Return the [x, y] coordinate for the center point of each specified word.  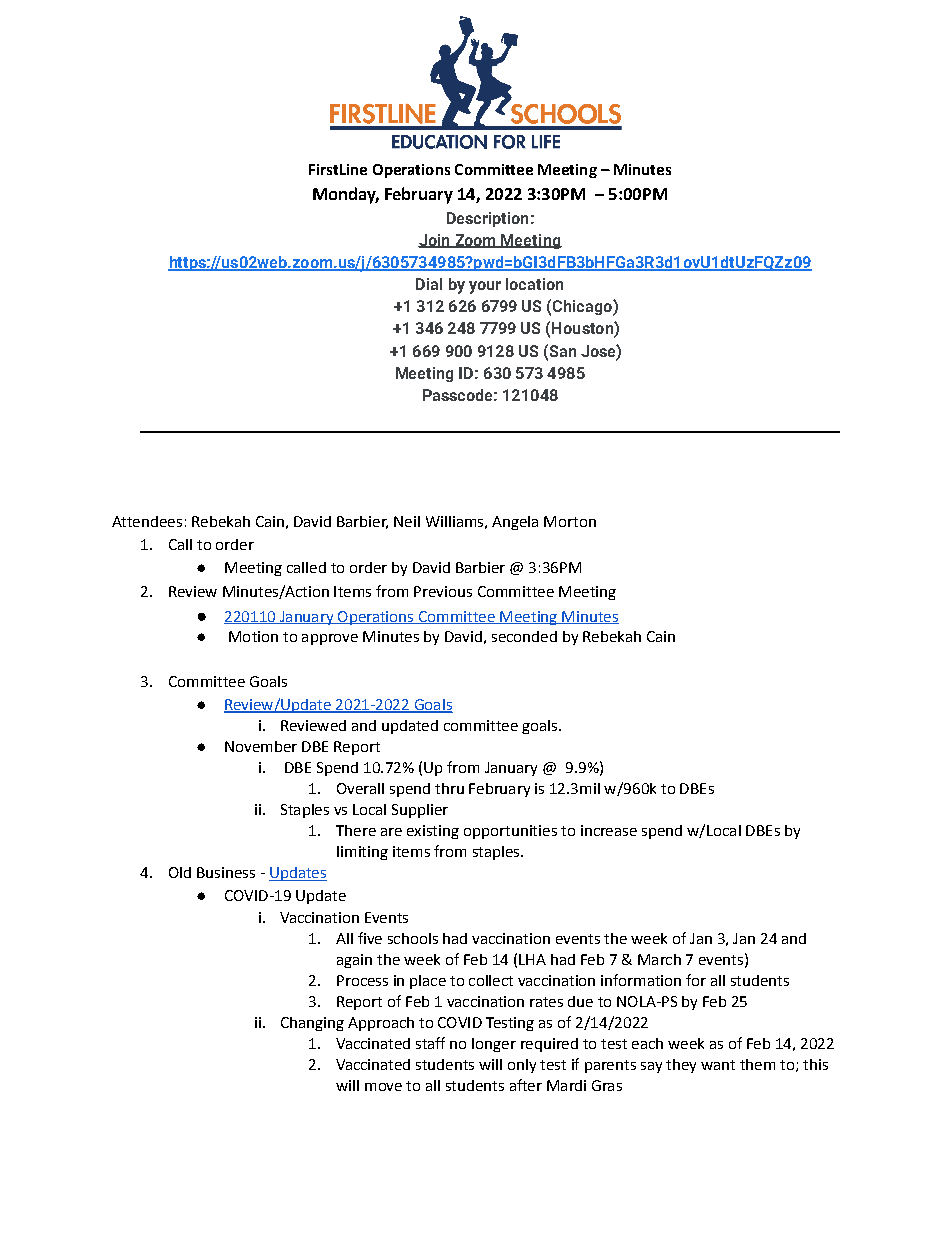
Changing [312, 1024]
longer [494, 1045]
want [718, 1065]
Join [435, 241]
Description [487, 219]
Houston [583, 329]
